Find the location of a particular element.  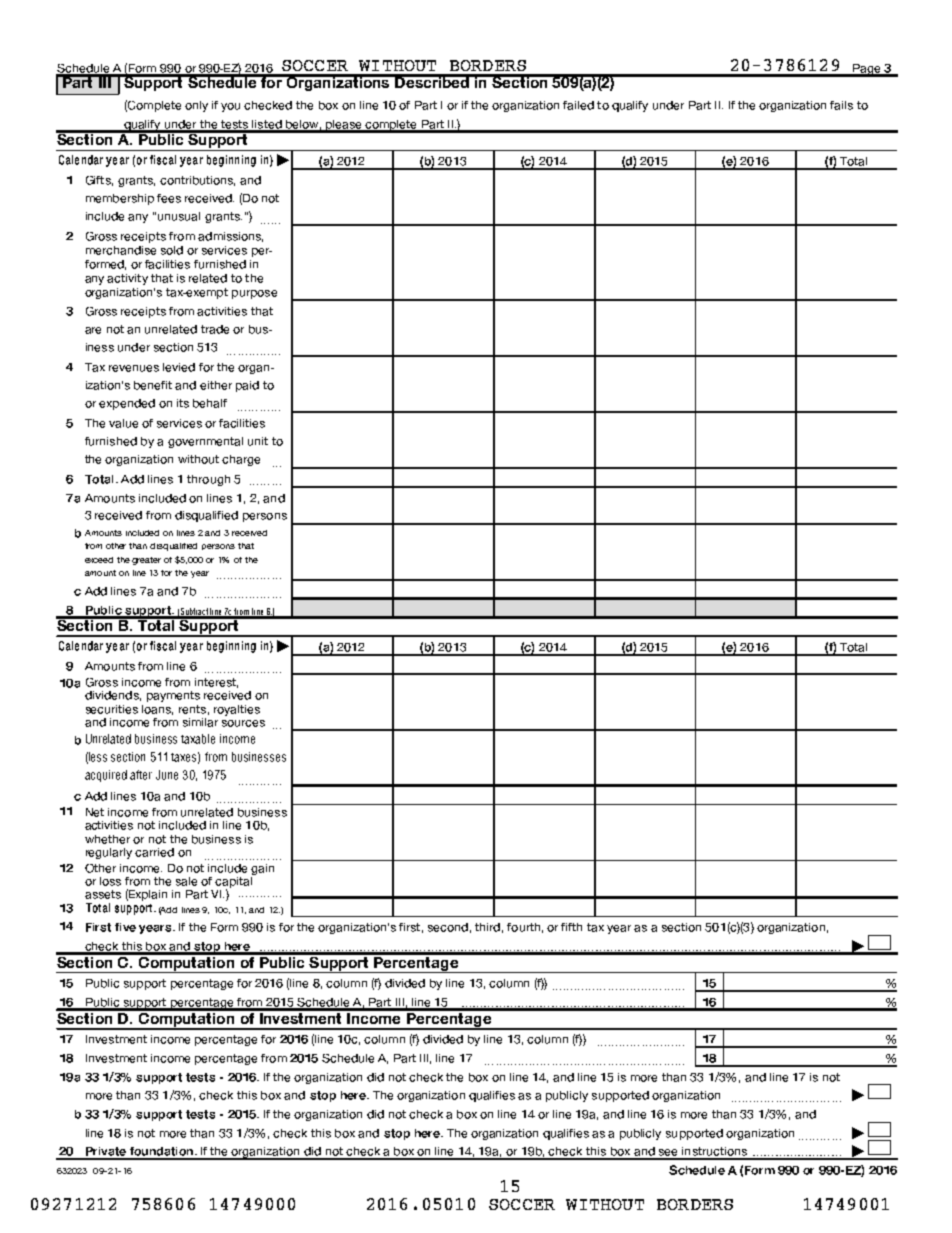

foundation is located at coordinates (161, 1153).
